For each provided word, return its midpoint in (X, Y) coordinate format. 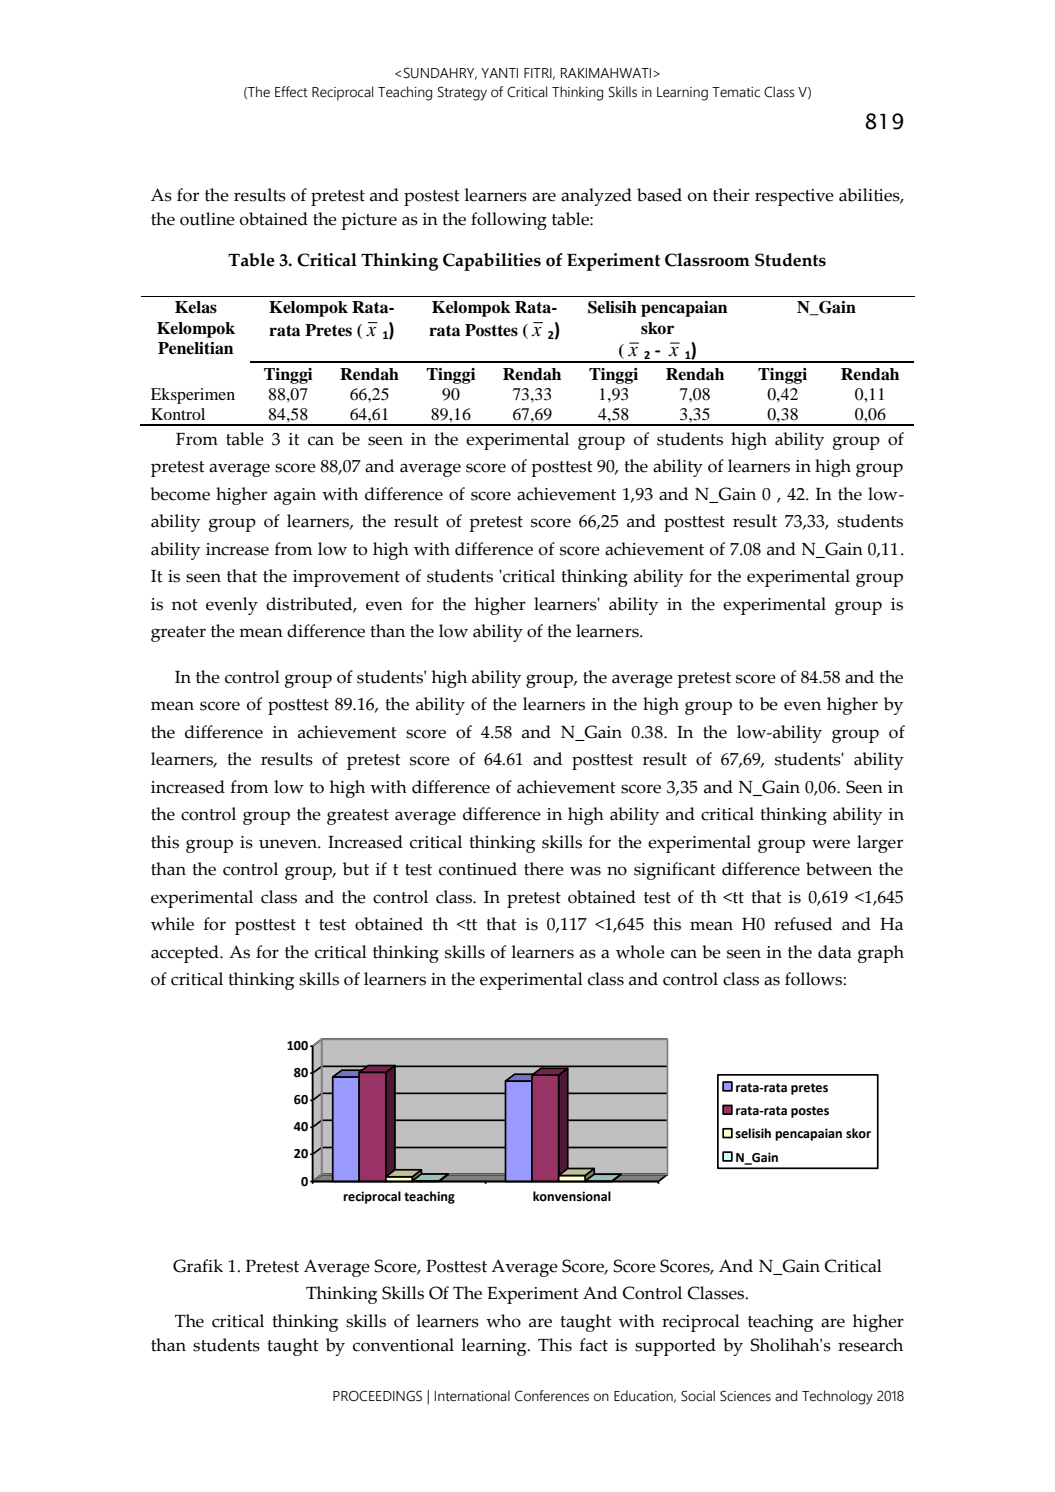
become (180, 494)
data (835, 952)
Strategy (462, 93)
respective (794, 197)
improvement (346, 578)
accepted (186, 954)
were (831, 844)
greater (178, 634)
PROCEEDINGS (377, 1396)
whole (640, 952)
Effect (291, 92)
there (544, 869)
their (731, 195)
